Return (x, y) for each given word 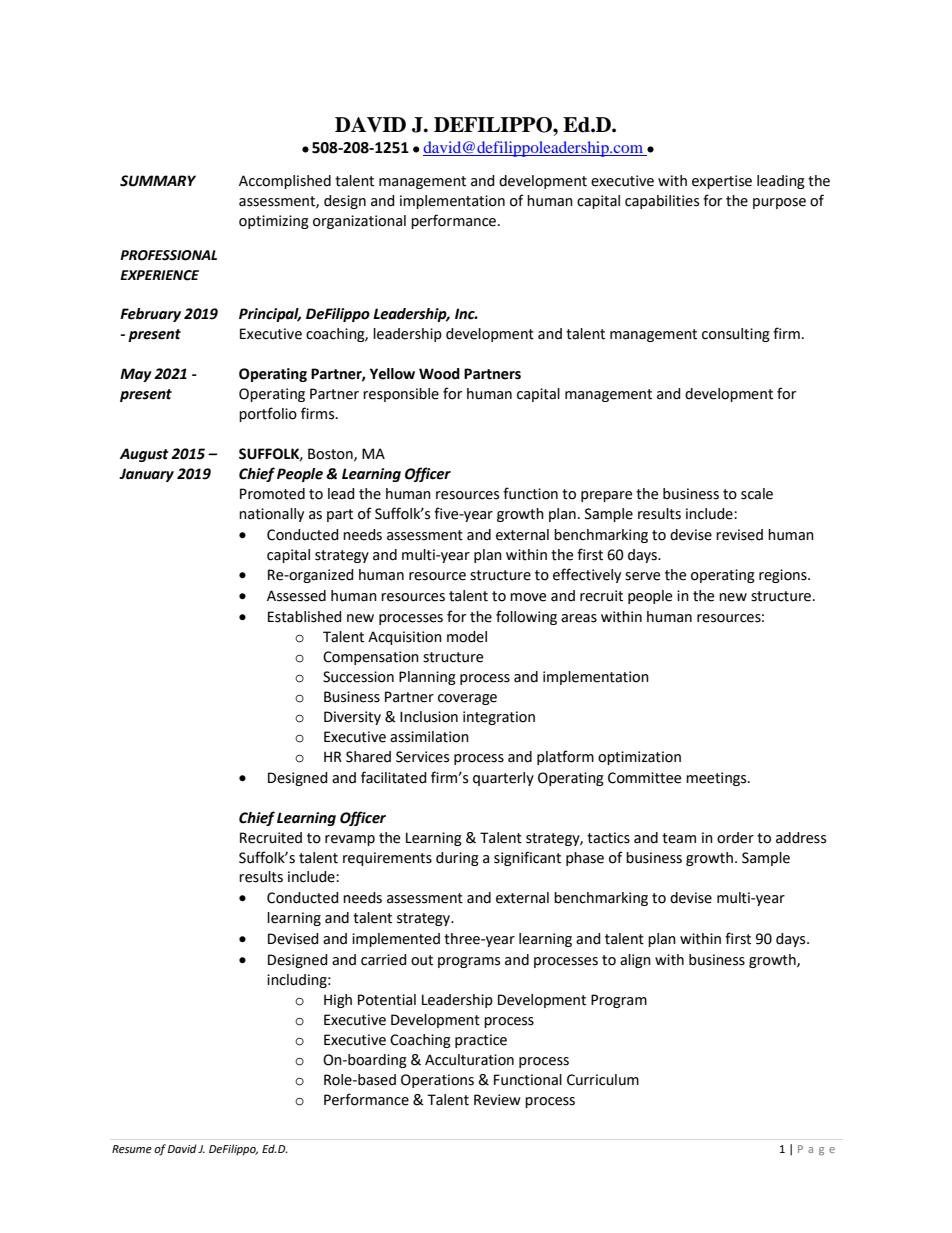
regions (784, 576)
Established (305, 617)
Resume (132, 1149)
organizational (359, 222)
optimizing (274, 222)
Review (497, 1100)
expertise (722, 182)
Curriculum (603, 1080)
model (467, 637)
